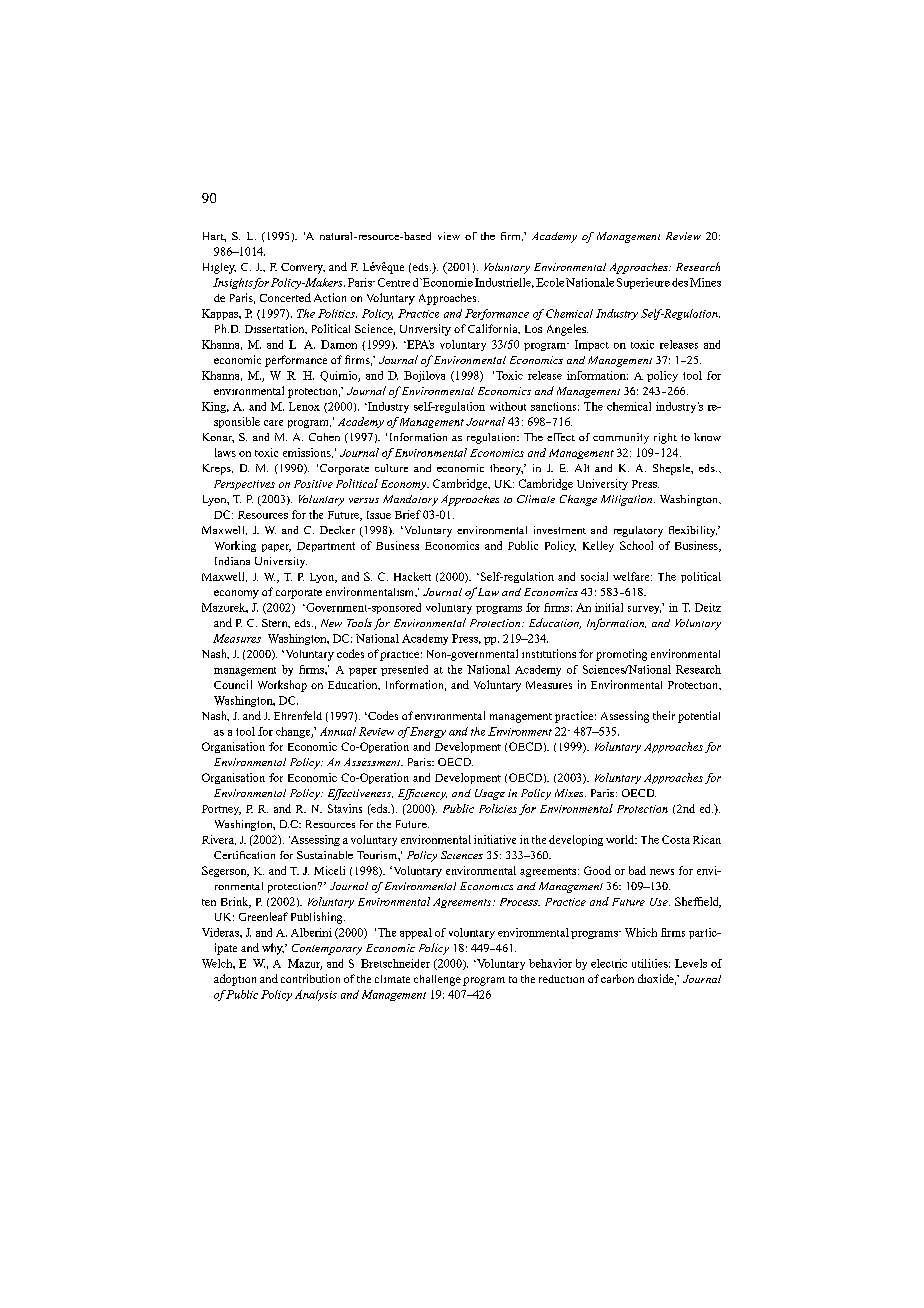 The image size is (924, 1308). Describe the element at coordinates (705, 282) in the screenshot. I see `Mines` at that location.
